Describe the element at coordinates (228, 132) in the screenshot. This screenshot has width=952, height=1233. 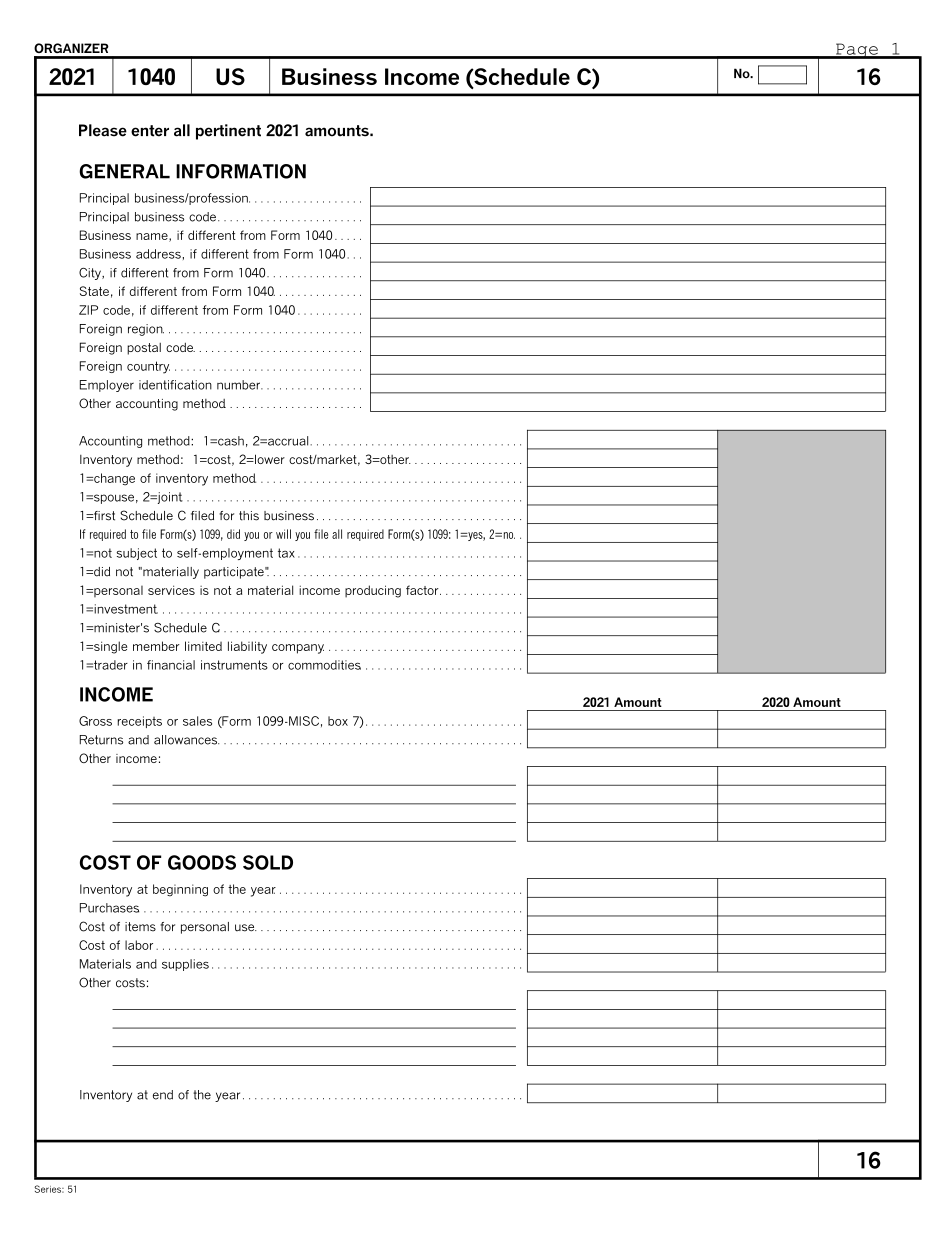
I see `pertinent` at that location.
